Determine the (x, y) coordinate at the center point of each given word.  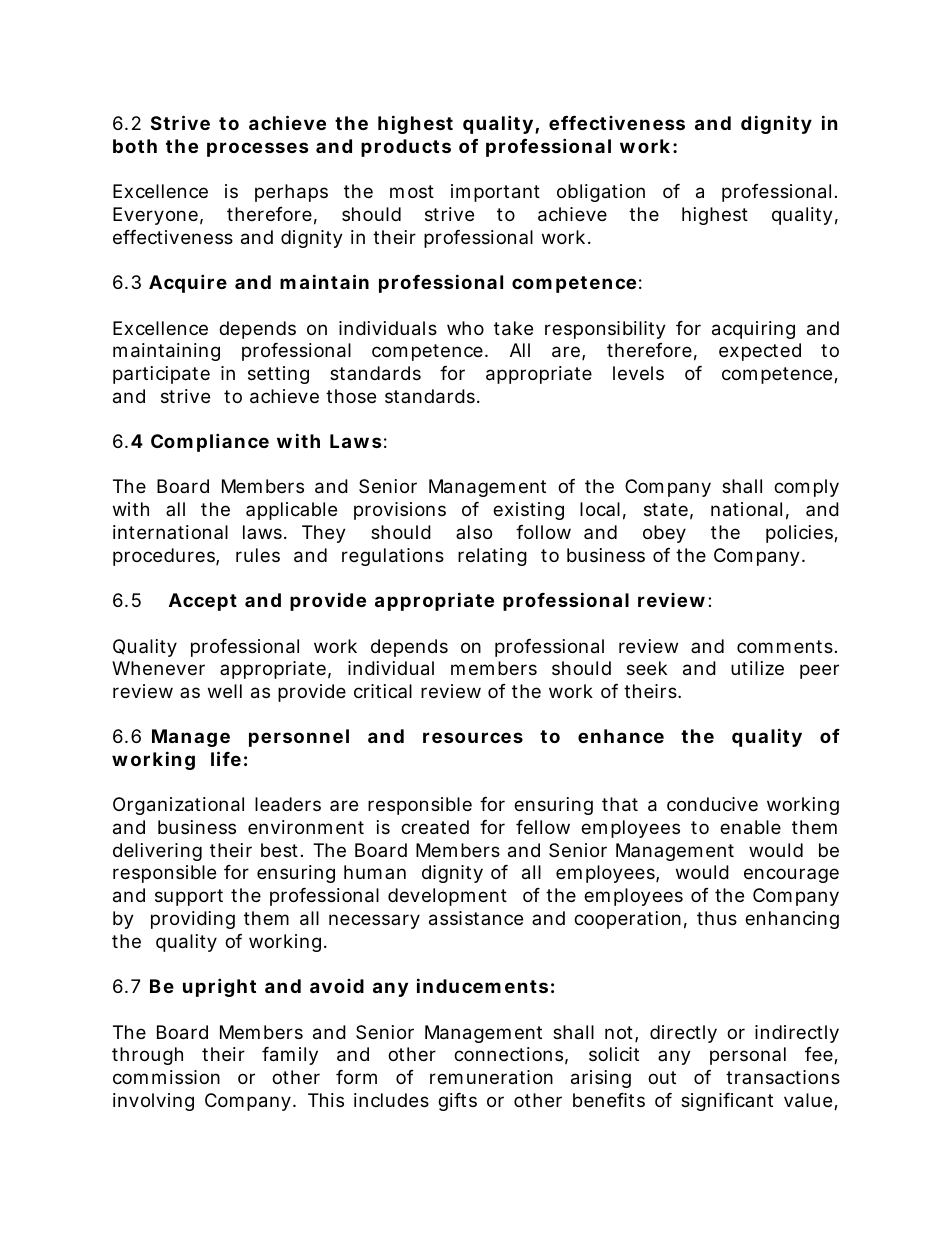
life (226, 758)
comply (806, 488)
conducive (712, 804)
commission (166, 1077)
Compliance (210, 442)
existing (528, 511)
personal (748, 1056)
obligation (601, 193)
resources (473, 737)
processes (258, 149)
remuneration (491, 1077)
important (495, 193)
